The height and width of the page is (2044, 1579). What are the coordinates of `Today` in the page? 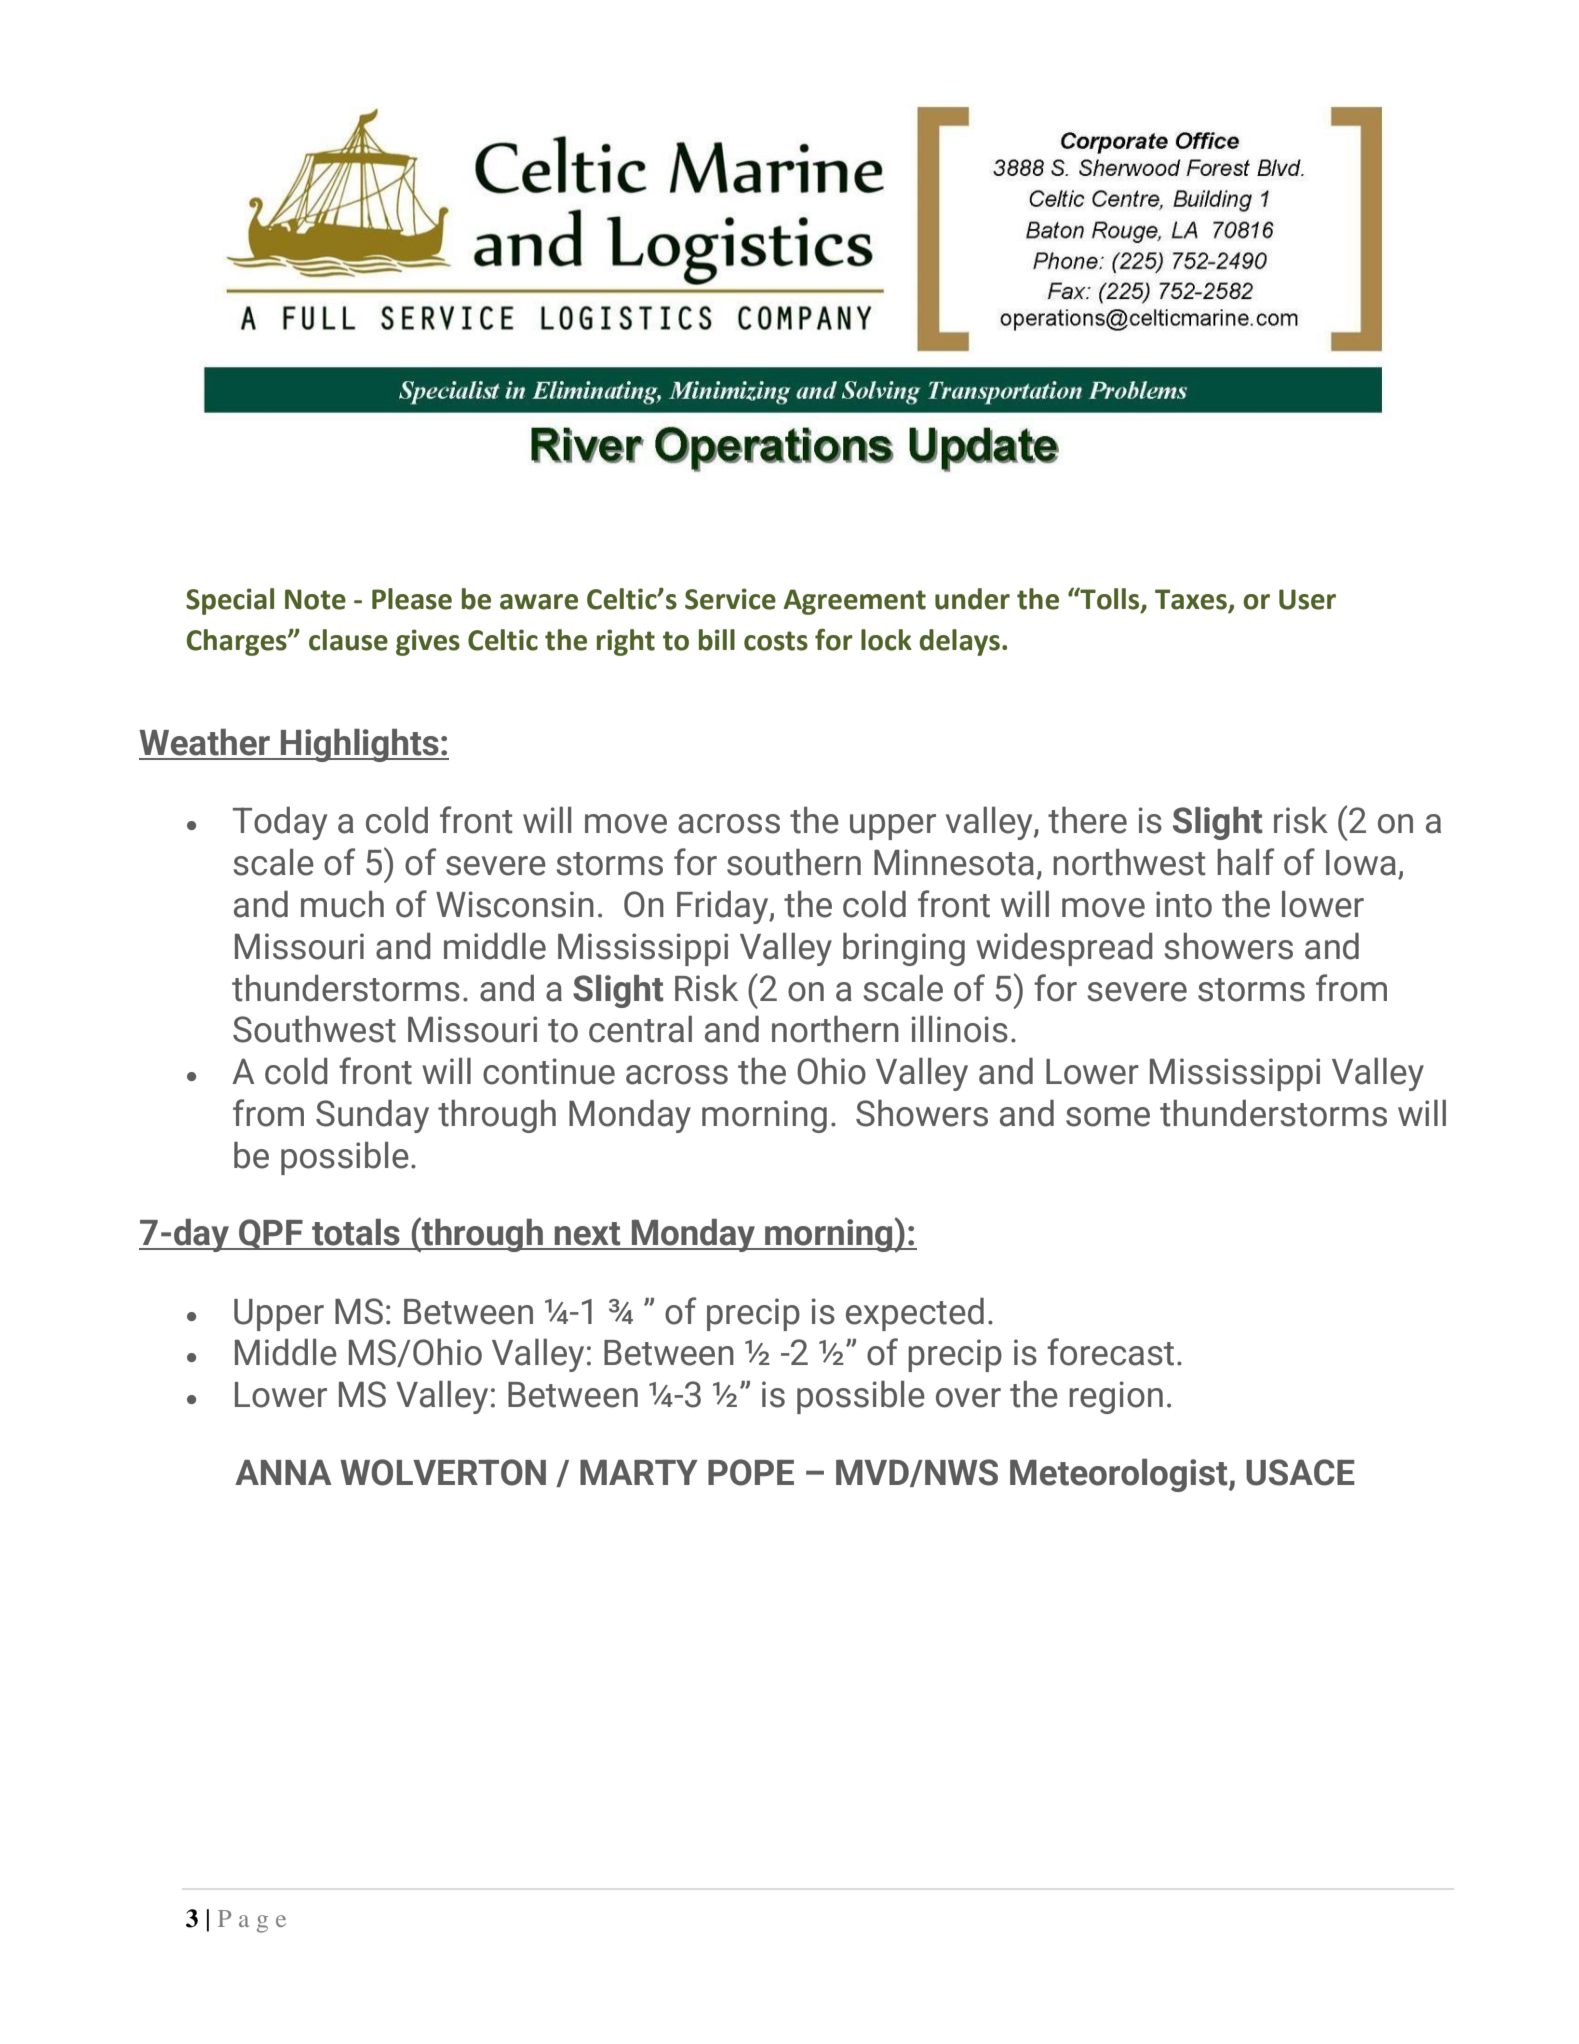 It's located at (280, 823).
